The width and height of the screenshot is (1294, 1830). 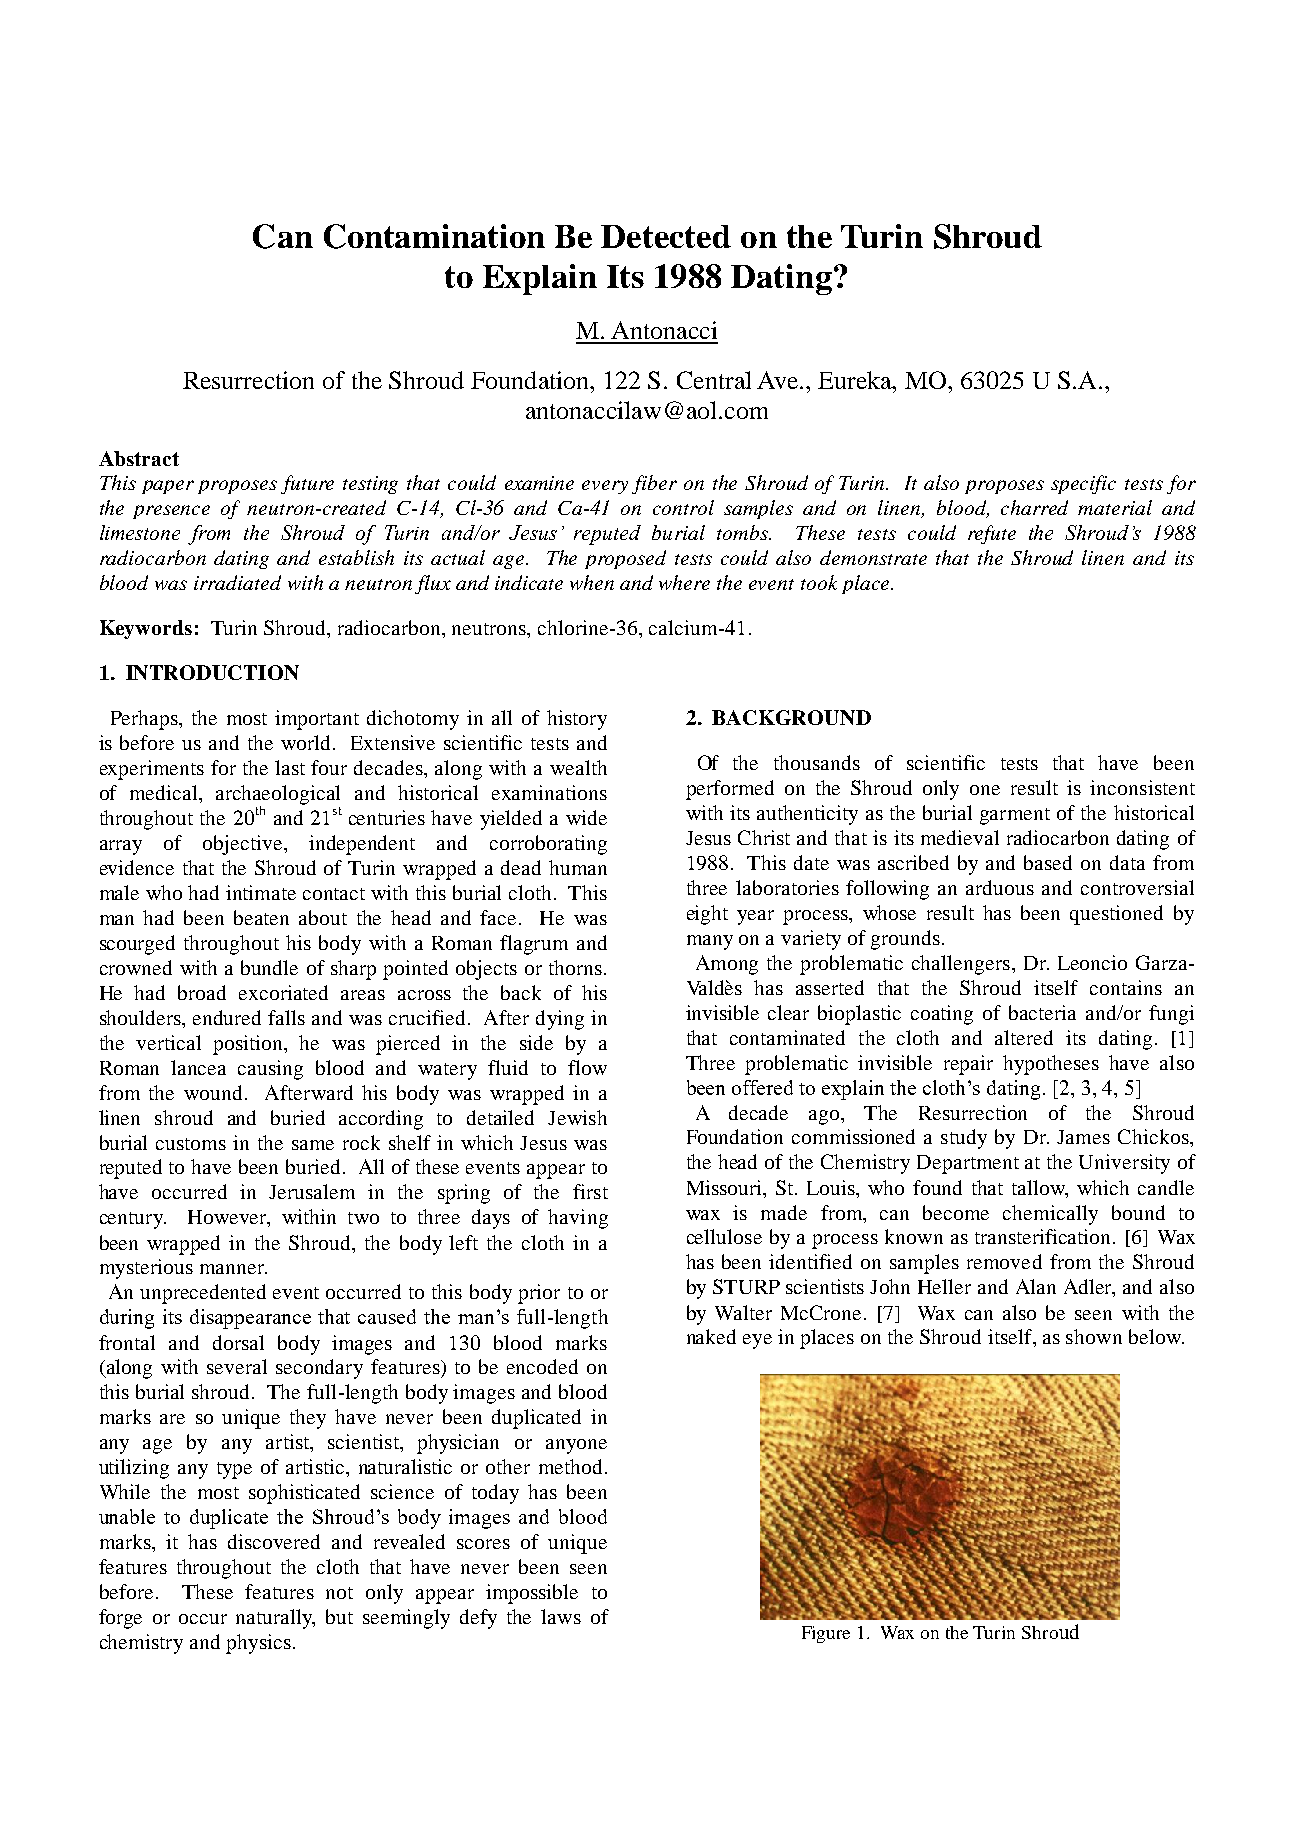 What do you see at coordinates (261, 917) in the screenshot?
I see `beaten` at bounding box center [261, 917].
